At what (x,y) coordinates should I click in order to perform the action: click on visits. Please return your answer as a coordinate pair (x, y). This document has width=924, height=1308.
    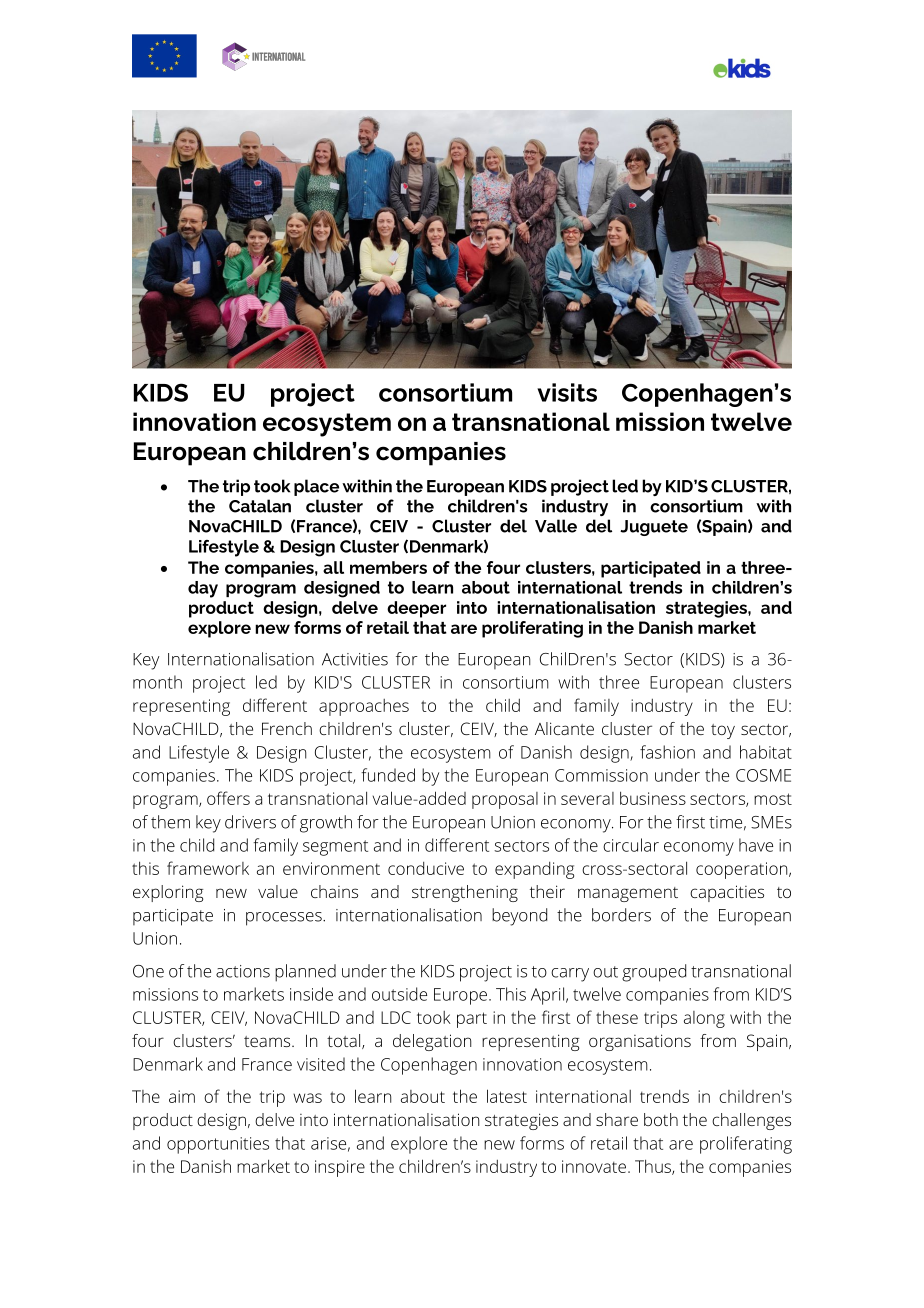
    Looking at the image, I should click on (567, 392).
